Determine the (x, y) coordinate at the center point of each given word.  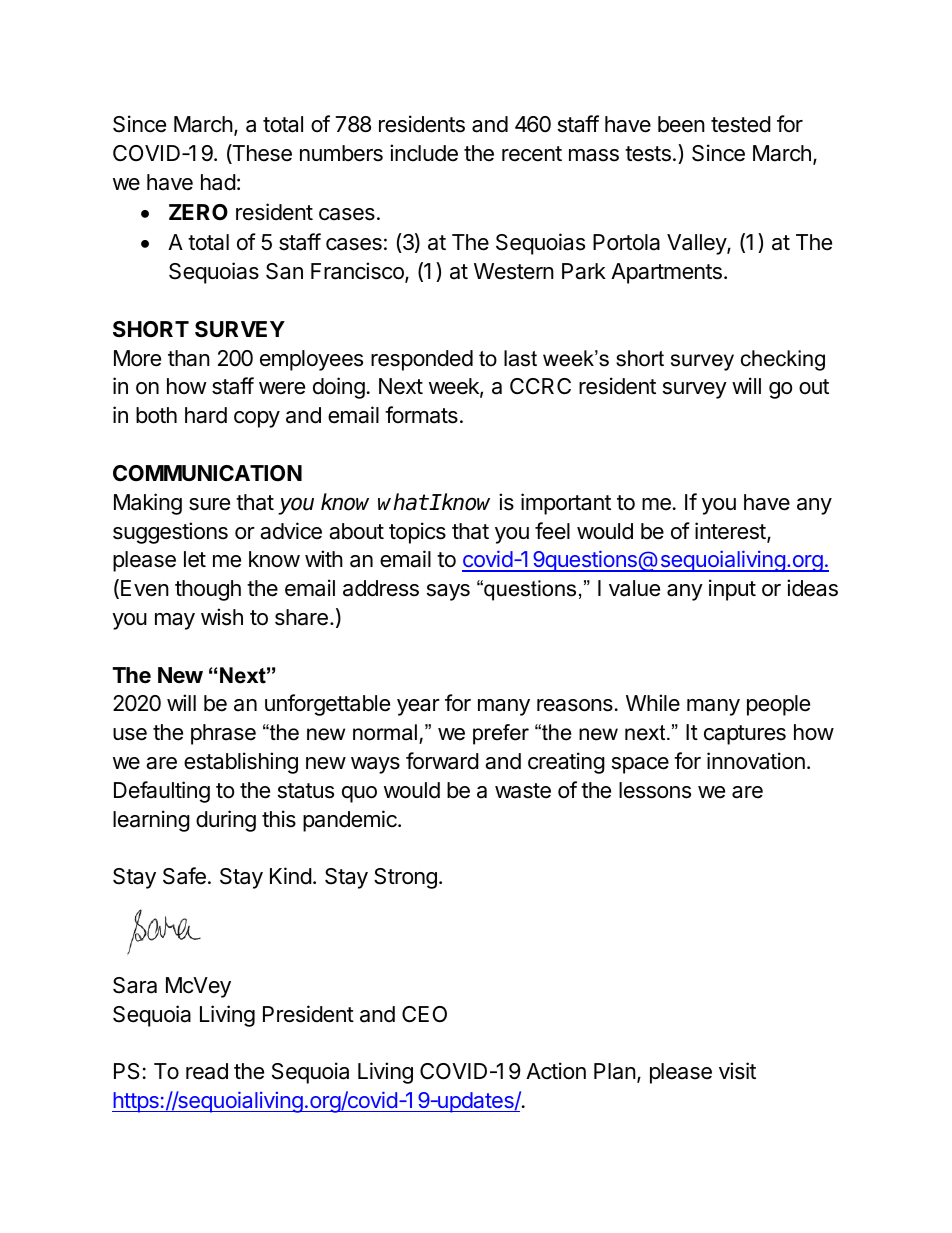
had (218, 182)
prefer (501, 734)
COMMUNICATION (207, 473)
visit (737, 1071)
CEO (424, 1014)
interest (730, 531)
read (207, 1071)
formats (421, 415)
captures (745, 735)
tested (741, 124)
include (424, 153)
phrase (223, 734)
